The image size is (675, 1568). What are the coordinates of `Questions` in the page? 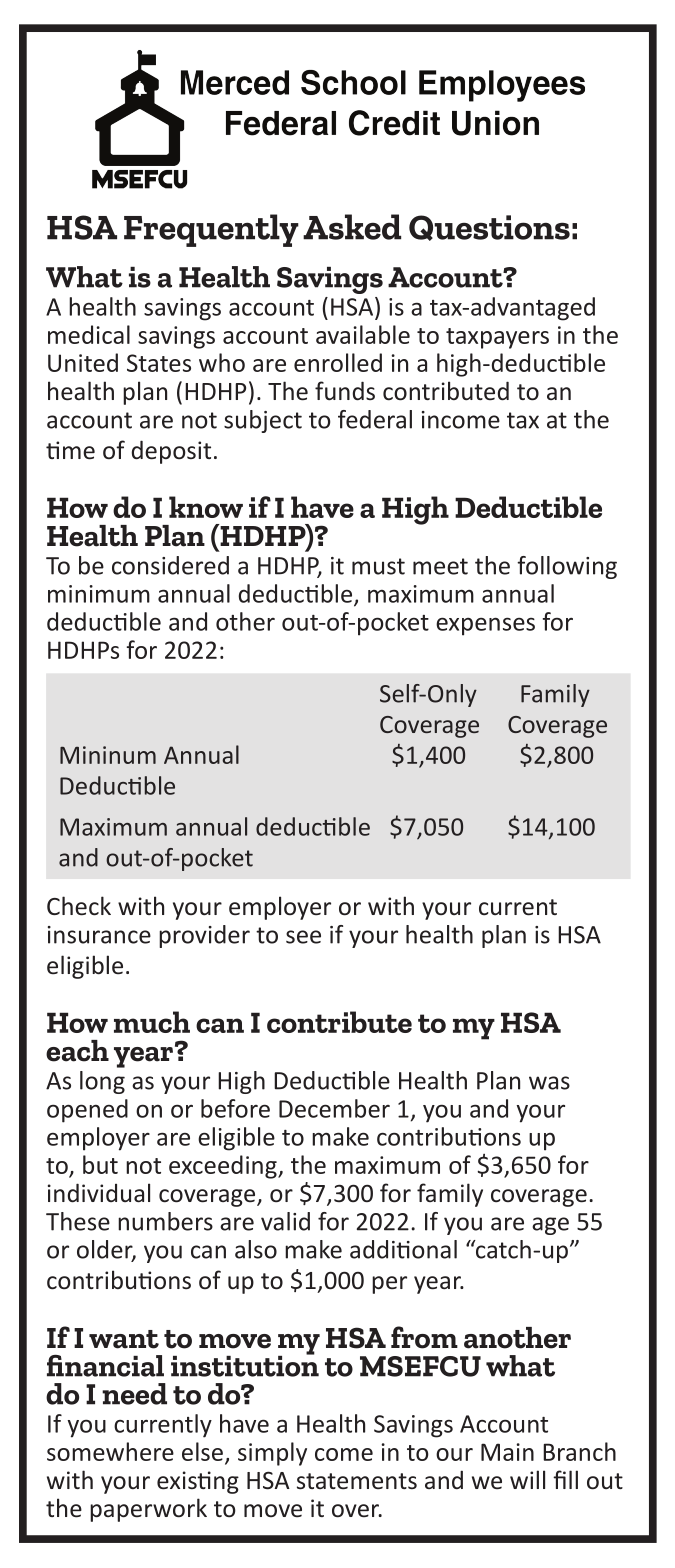 It's located at (489, 228).
